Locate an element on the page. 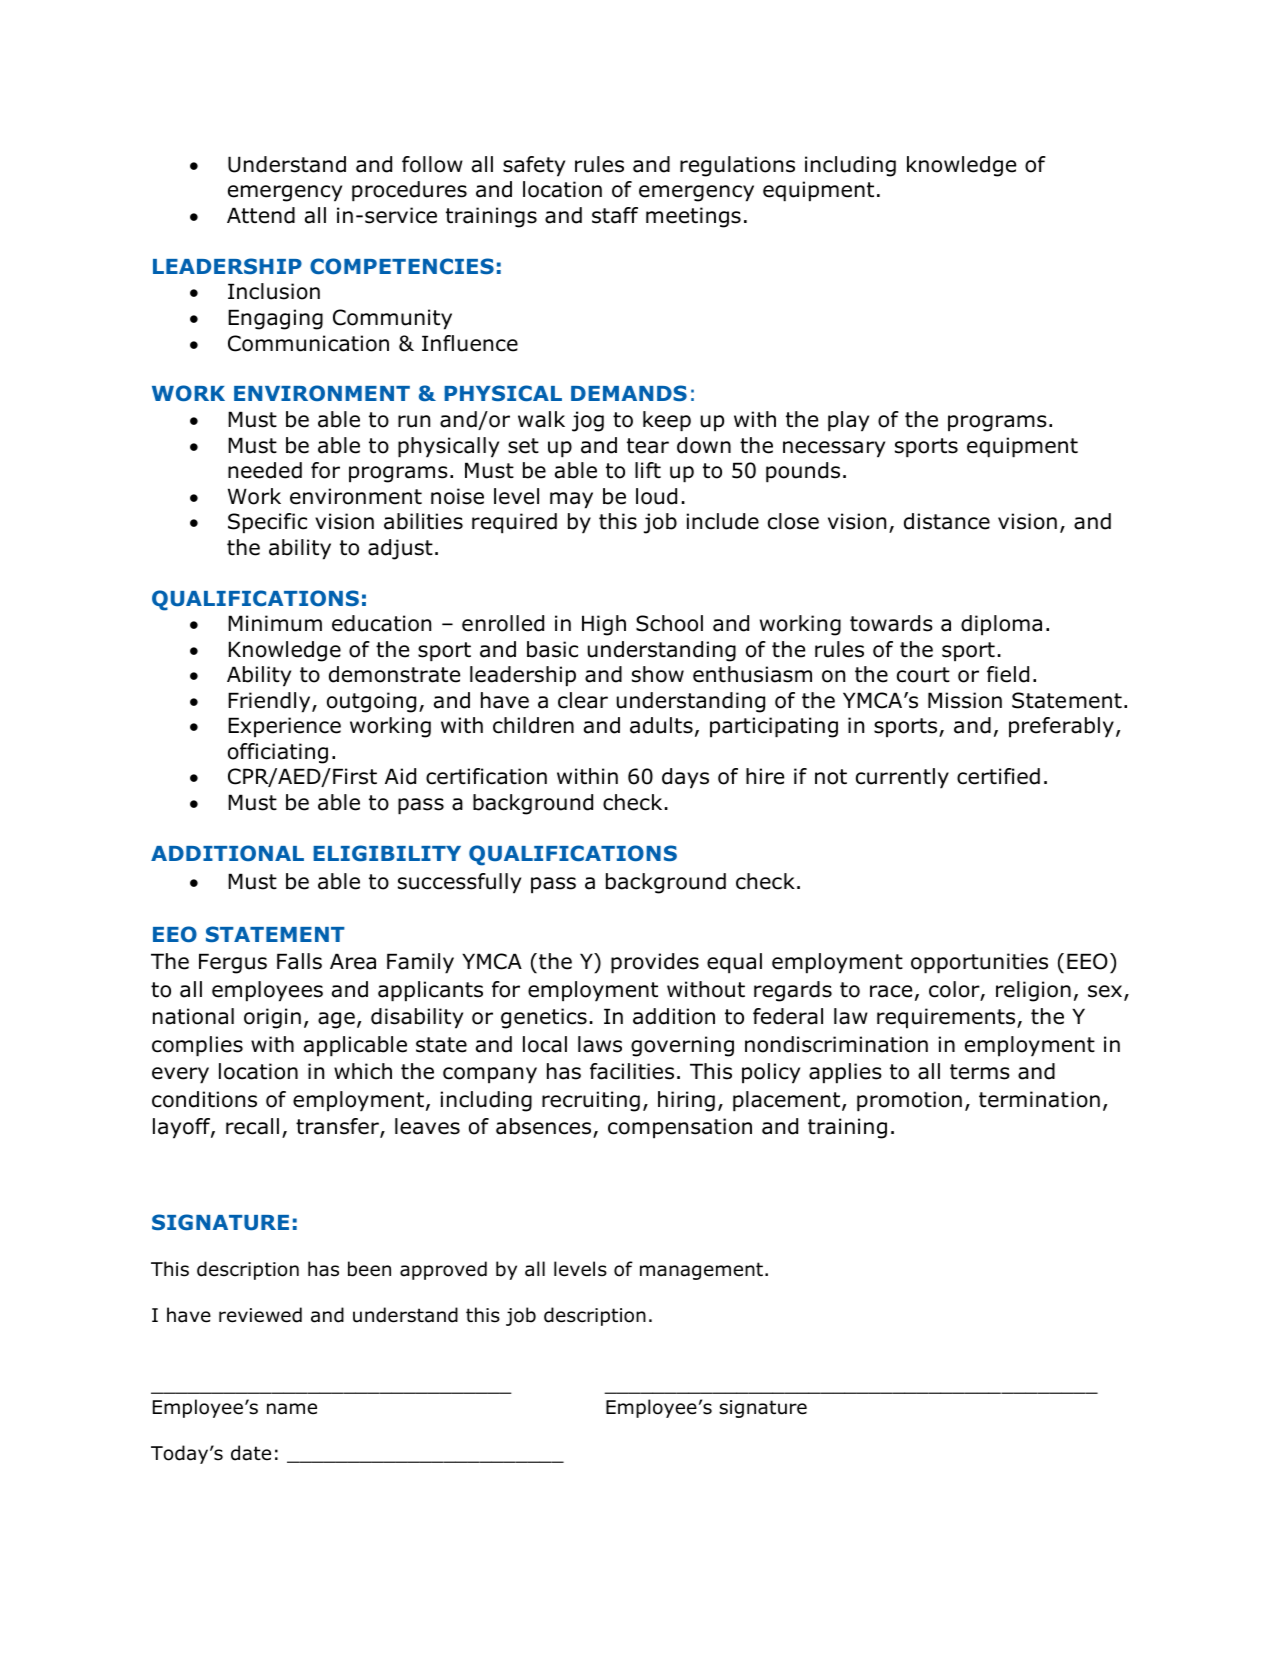 The image size is (1285, 1663). days is located at coordinates (685, 778).
